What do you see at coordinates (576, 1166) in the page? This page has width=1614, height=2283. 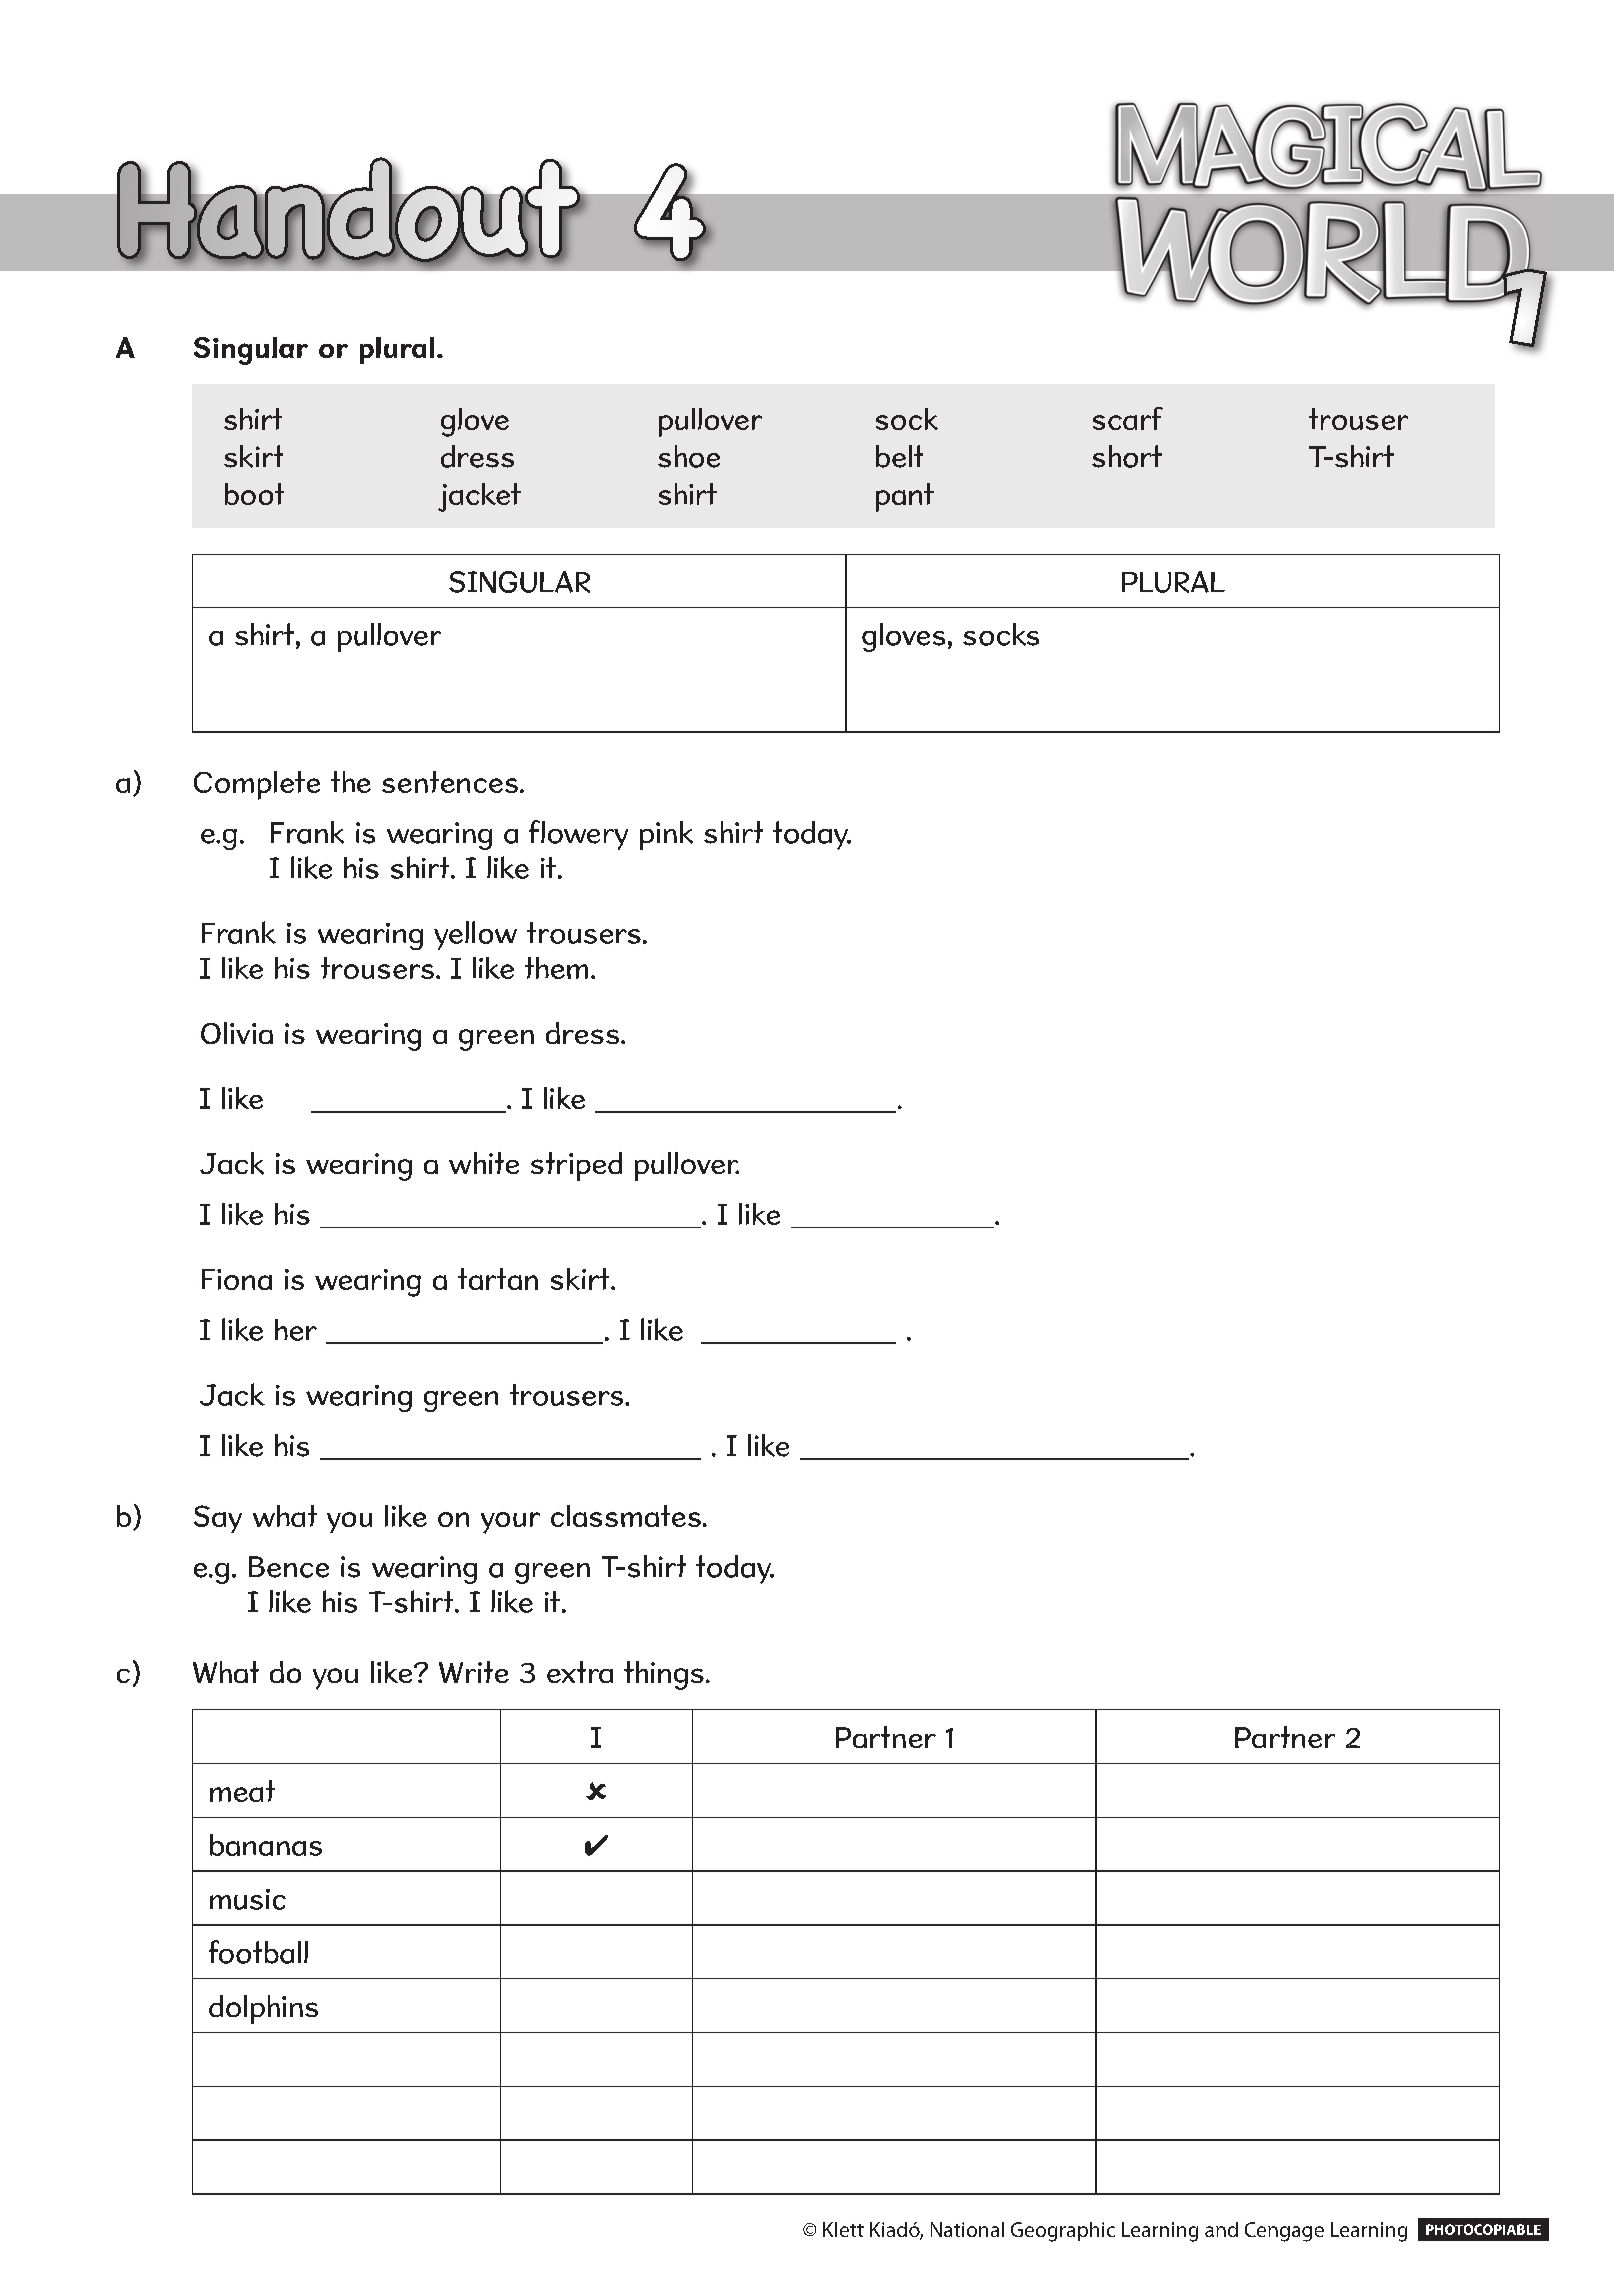 I see `striped` at bounding box center [576, 1166].
